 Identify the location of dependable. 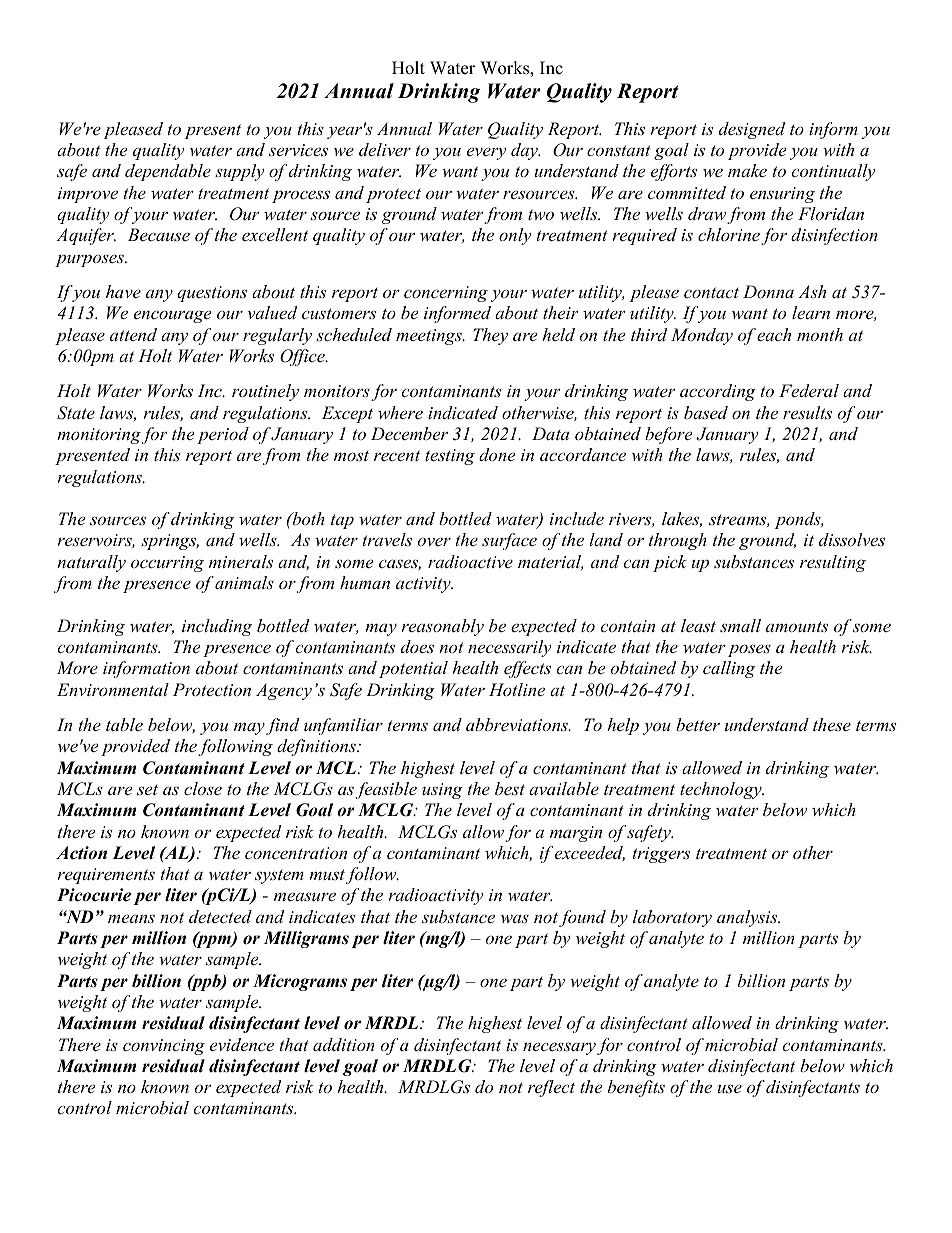
(168, 172).
